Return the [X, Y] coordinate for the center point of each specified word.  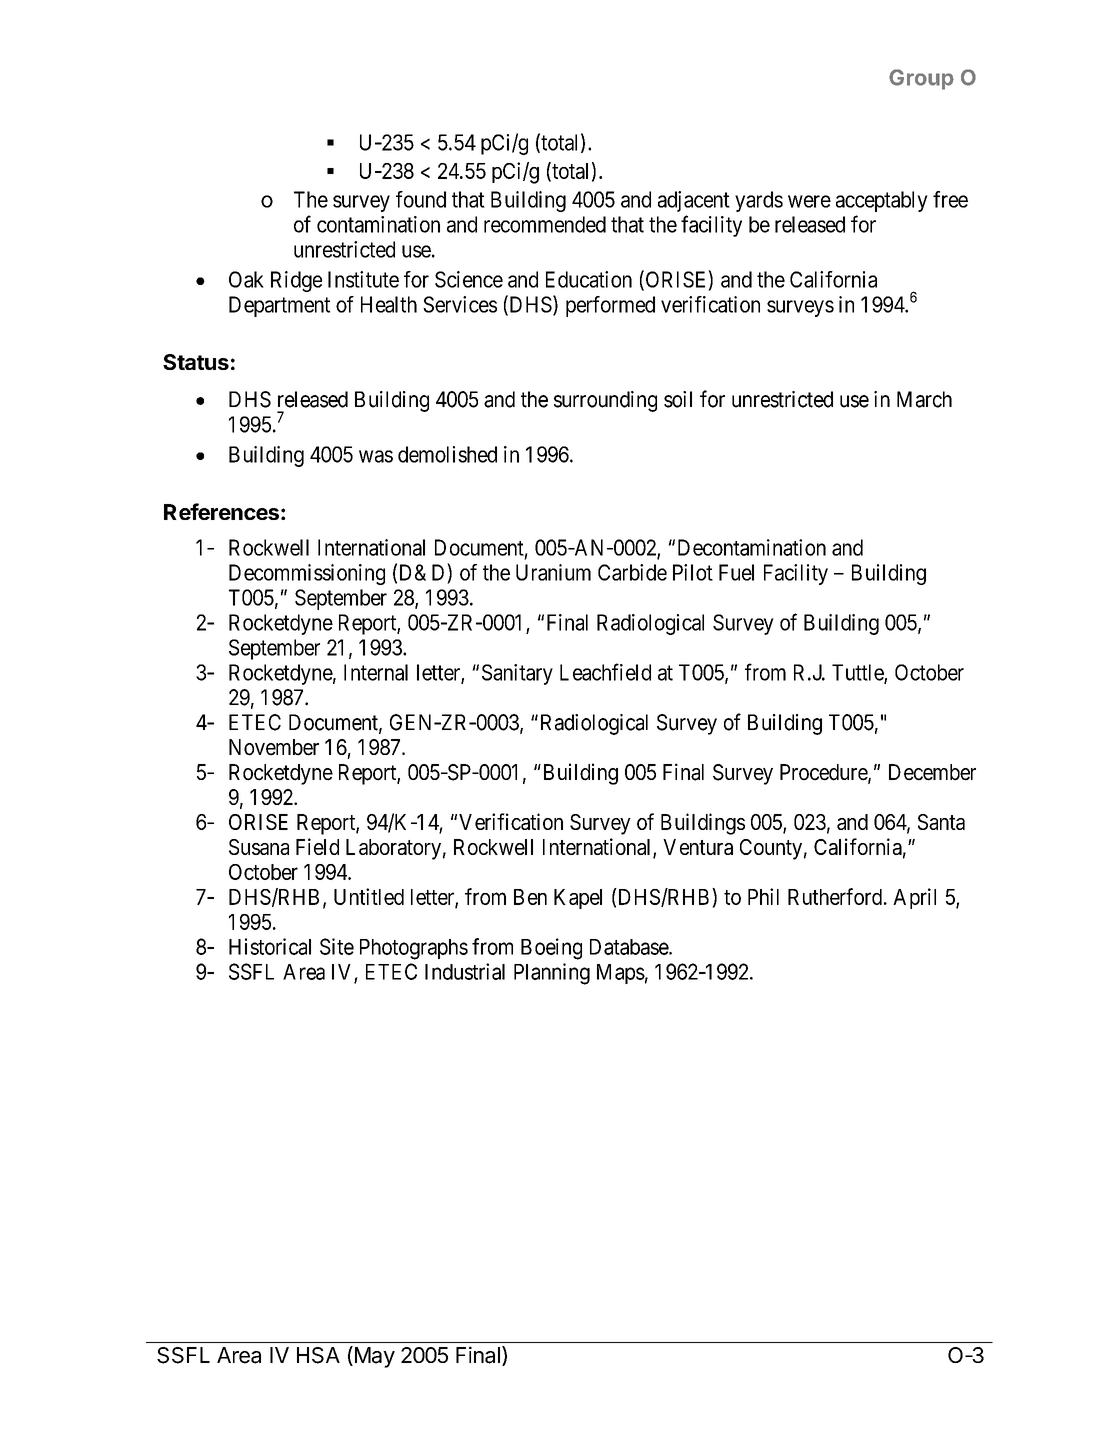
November [274, 747]
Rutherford [836, 896]
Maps [621, 974]
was [376, 456]
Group [921, 79]
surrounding [605, 401]
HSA [318, 1355]
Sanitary [517, 674]
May [373, 1357]
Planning [552, 974]
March [924, 399]
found [421, 199]
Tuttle [858, 673]
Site [337, 946]
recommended [545, 224]
